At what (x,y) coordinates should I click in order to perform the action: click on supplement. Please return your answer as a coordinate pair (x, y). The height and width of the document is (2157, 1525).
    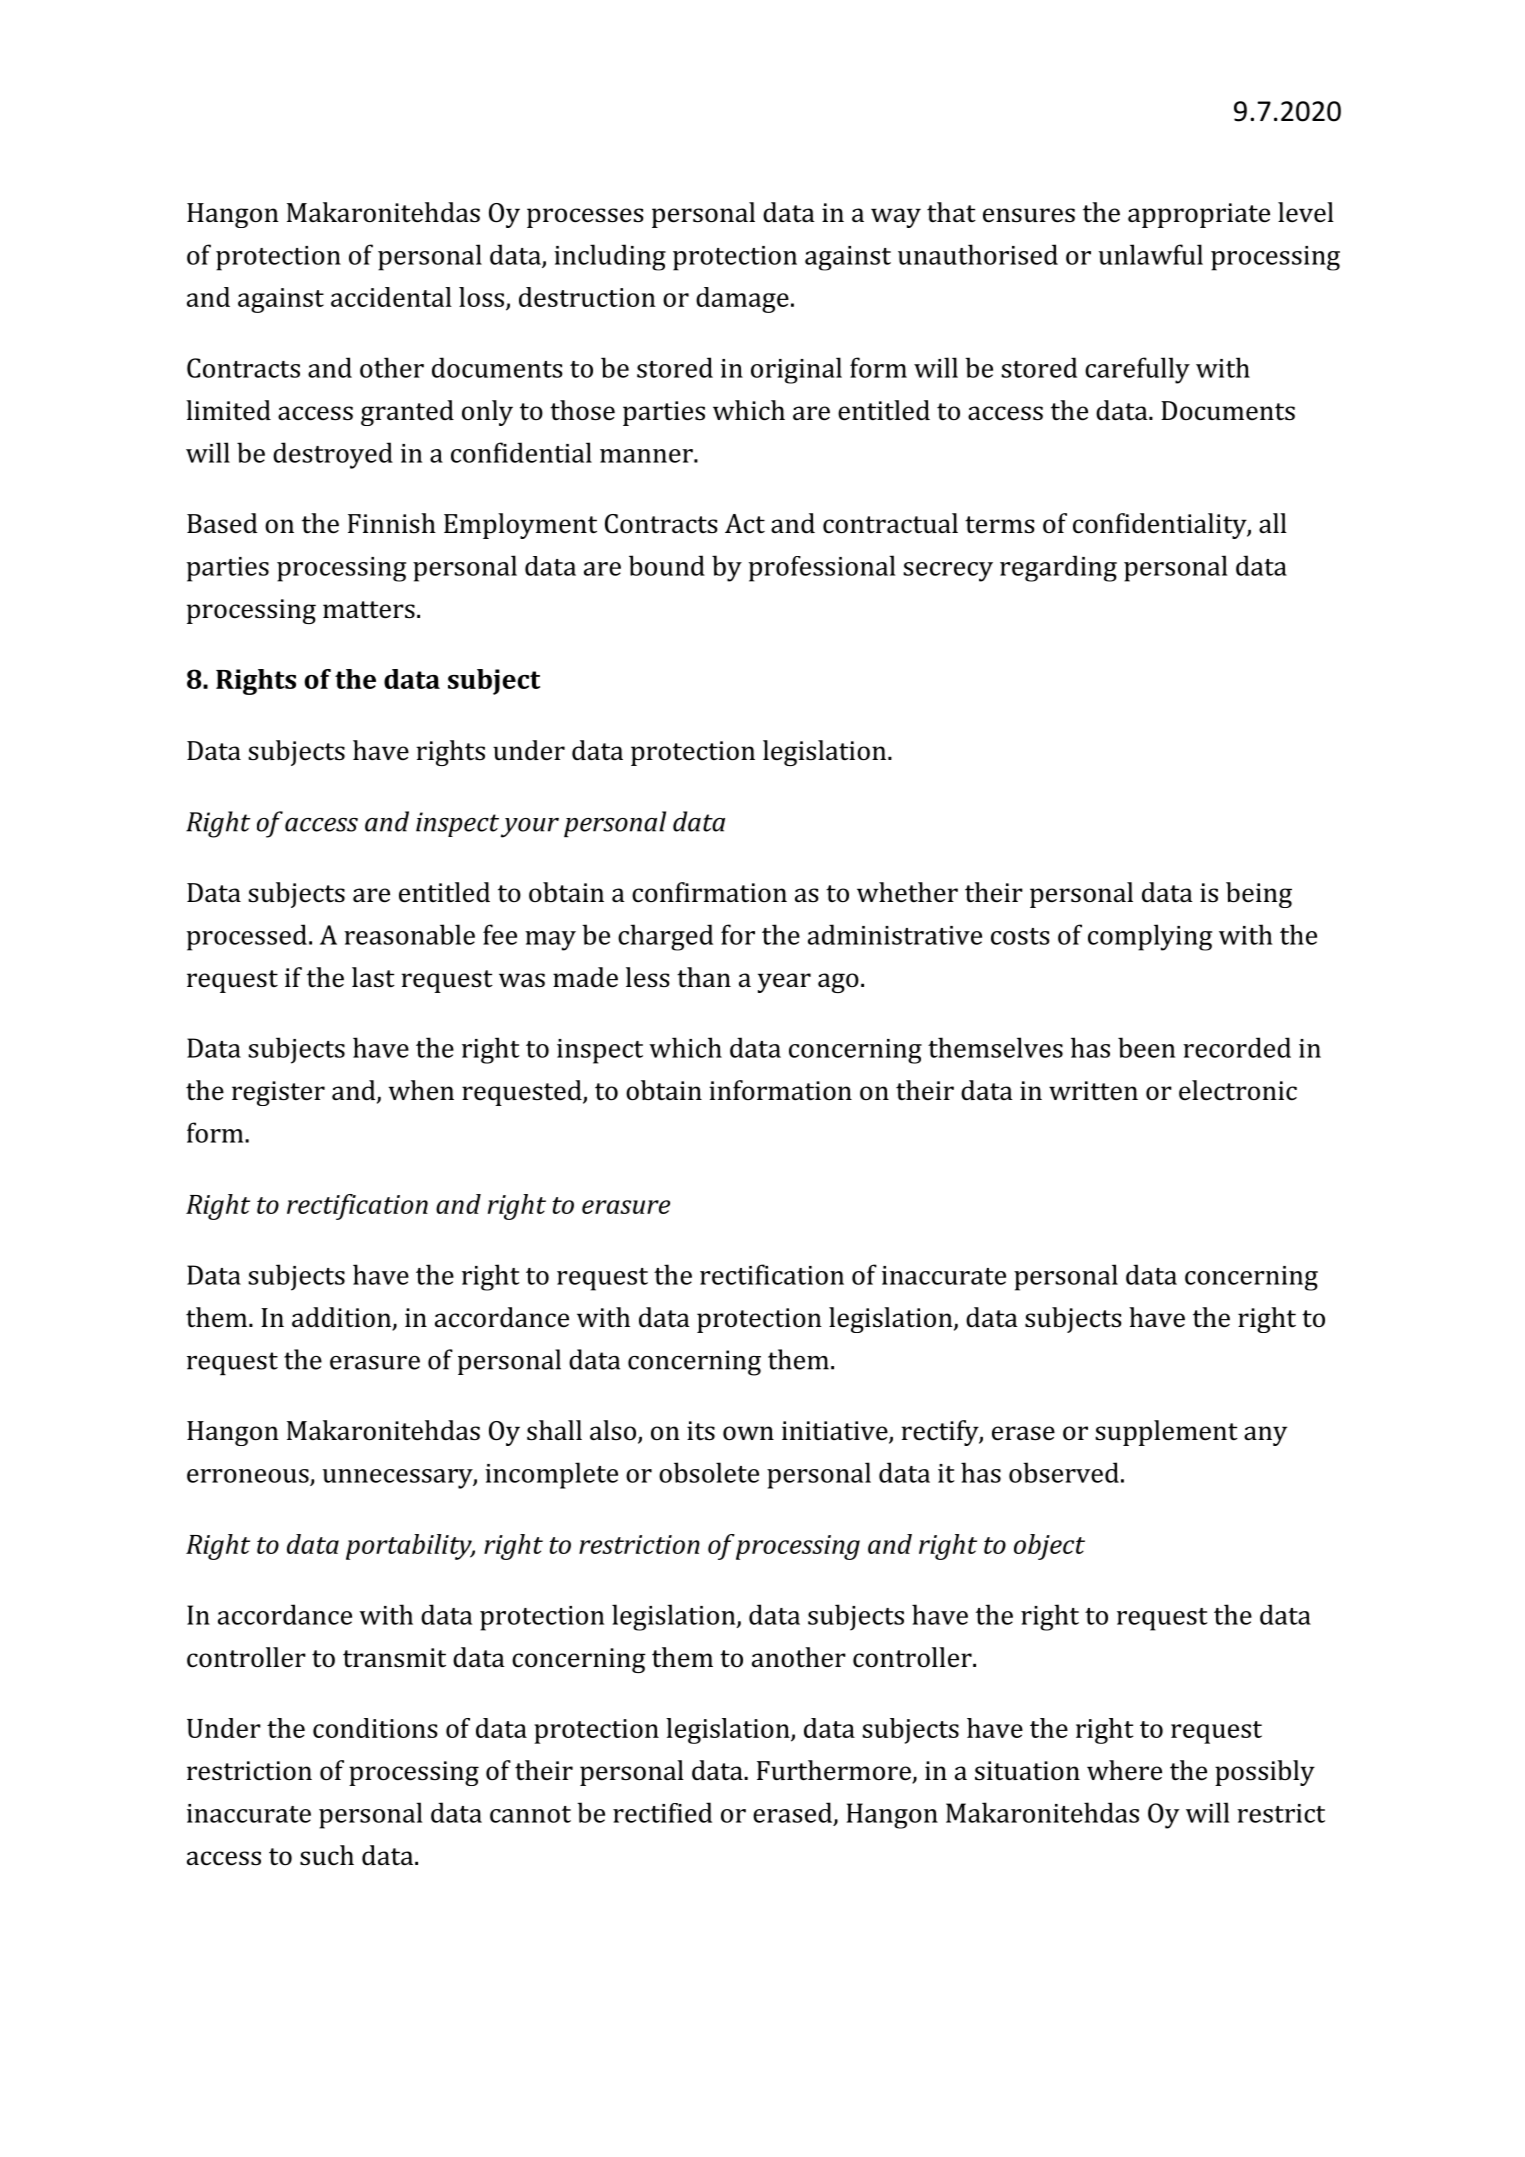
    Looking at the image, I should click on (1166, 1433).
